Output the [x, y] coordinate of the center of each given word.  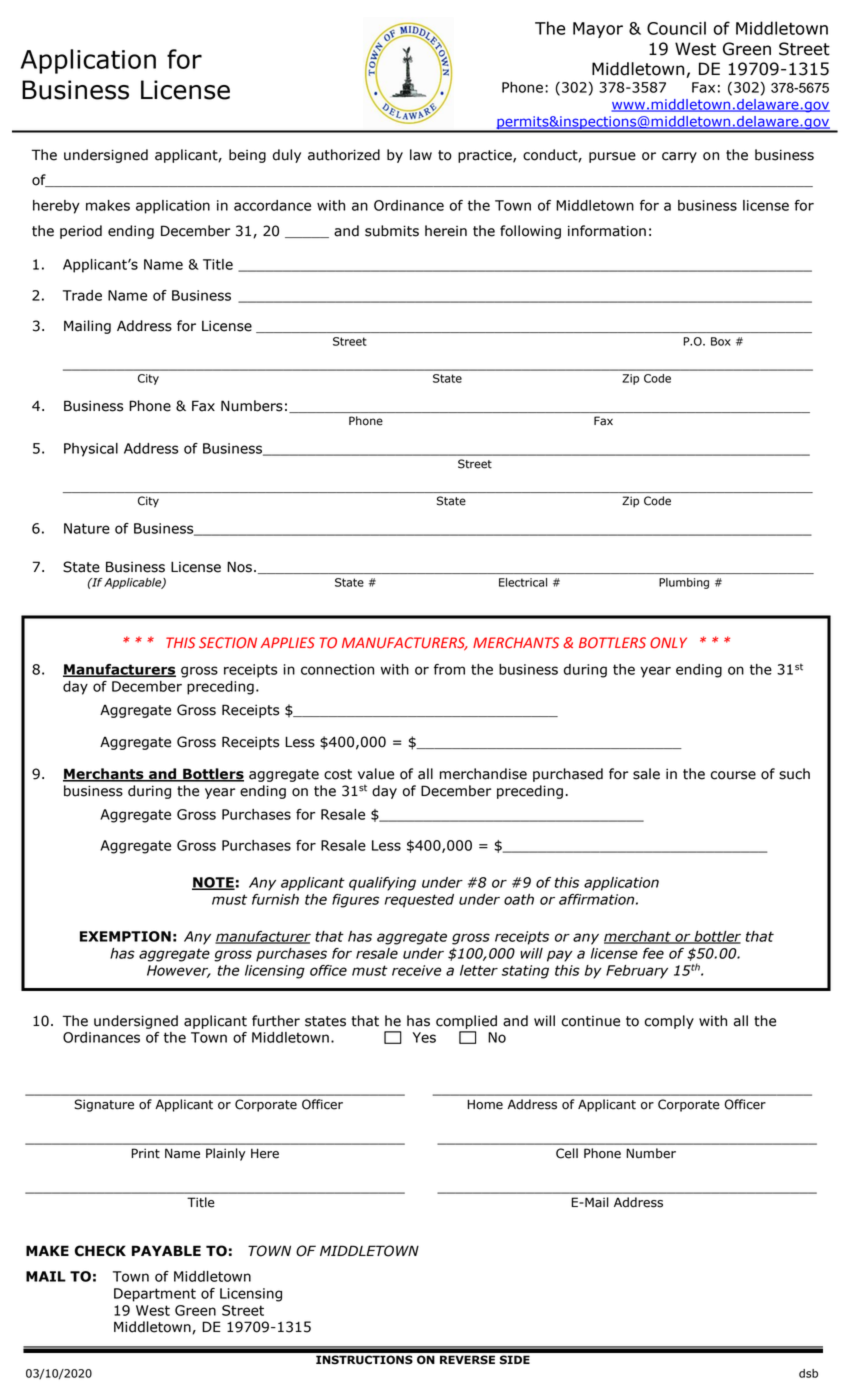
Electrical [523, 582]
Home [485, 1104]
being [247, 156]
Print [145, 1153]
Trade [82, 295]
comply [669, 1022]
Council [676, 28]
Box [721, 341]
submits [392, 231]
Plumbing [684, 583]
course [733, 775]
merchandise [483, 774]
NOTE [213, 883]
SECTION [228, 643]
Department [155, 1295]
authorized [344, 155]
